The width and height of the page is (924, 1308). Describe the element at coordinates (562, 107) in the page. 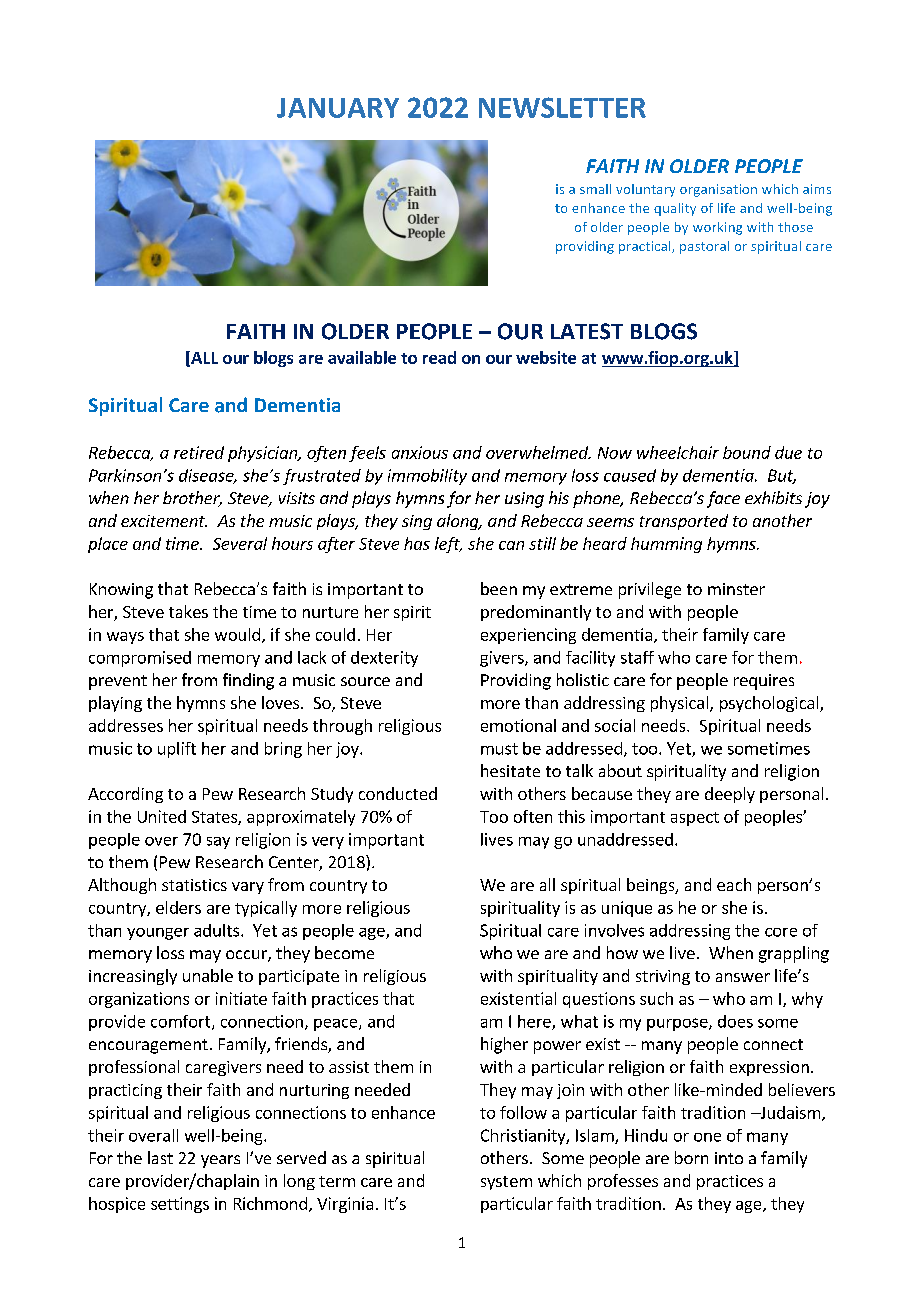

I see `NEWSLETTER` at that location.
